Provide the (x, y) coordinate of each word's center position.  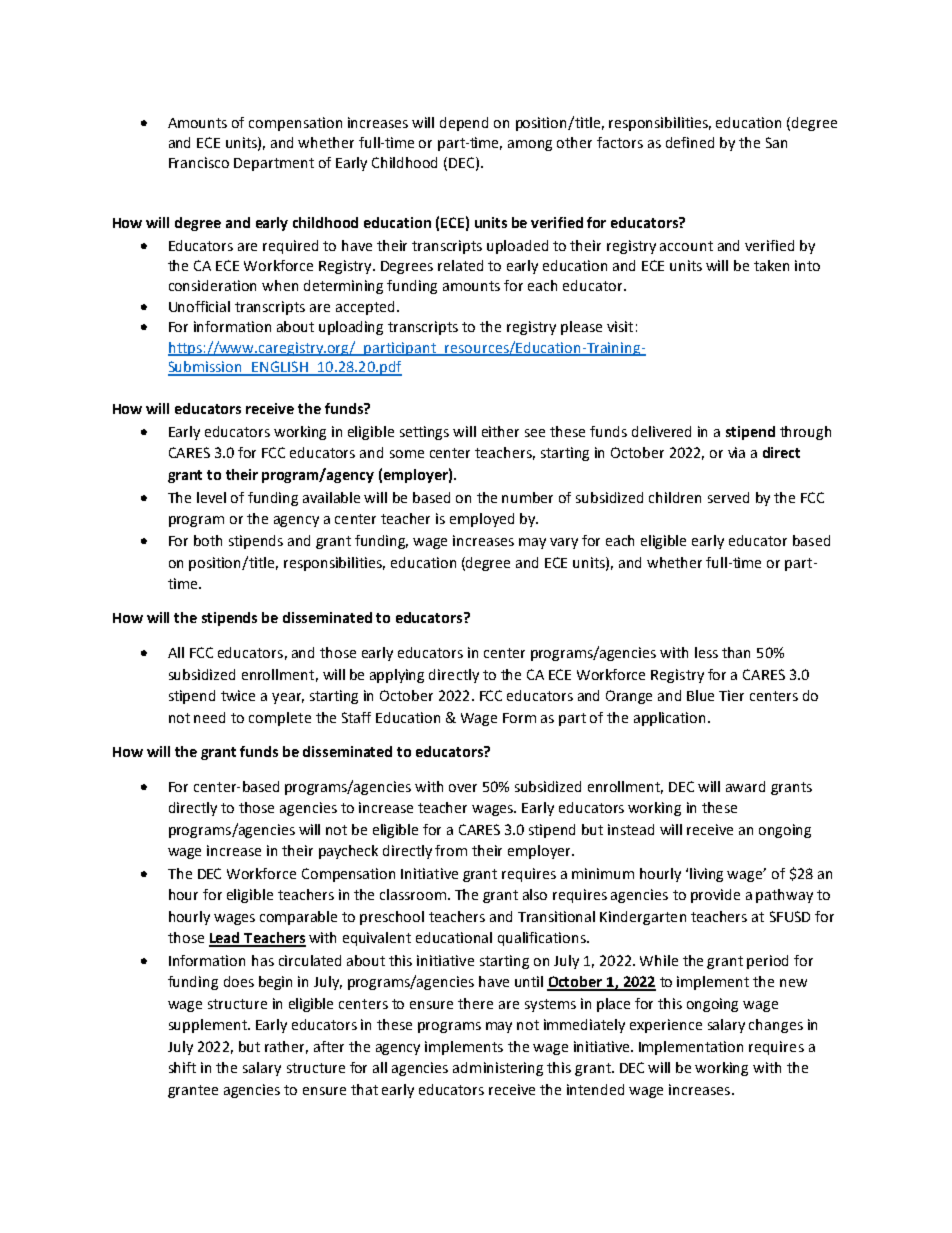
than (736, 652)
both (208, 540)
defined (690, 142)
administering (498, 1069)
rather (286, 1047)
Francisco (199, 162)
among (530, 145)
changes (776, 1026)
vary (564, 543)
